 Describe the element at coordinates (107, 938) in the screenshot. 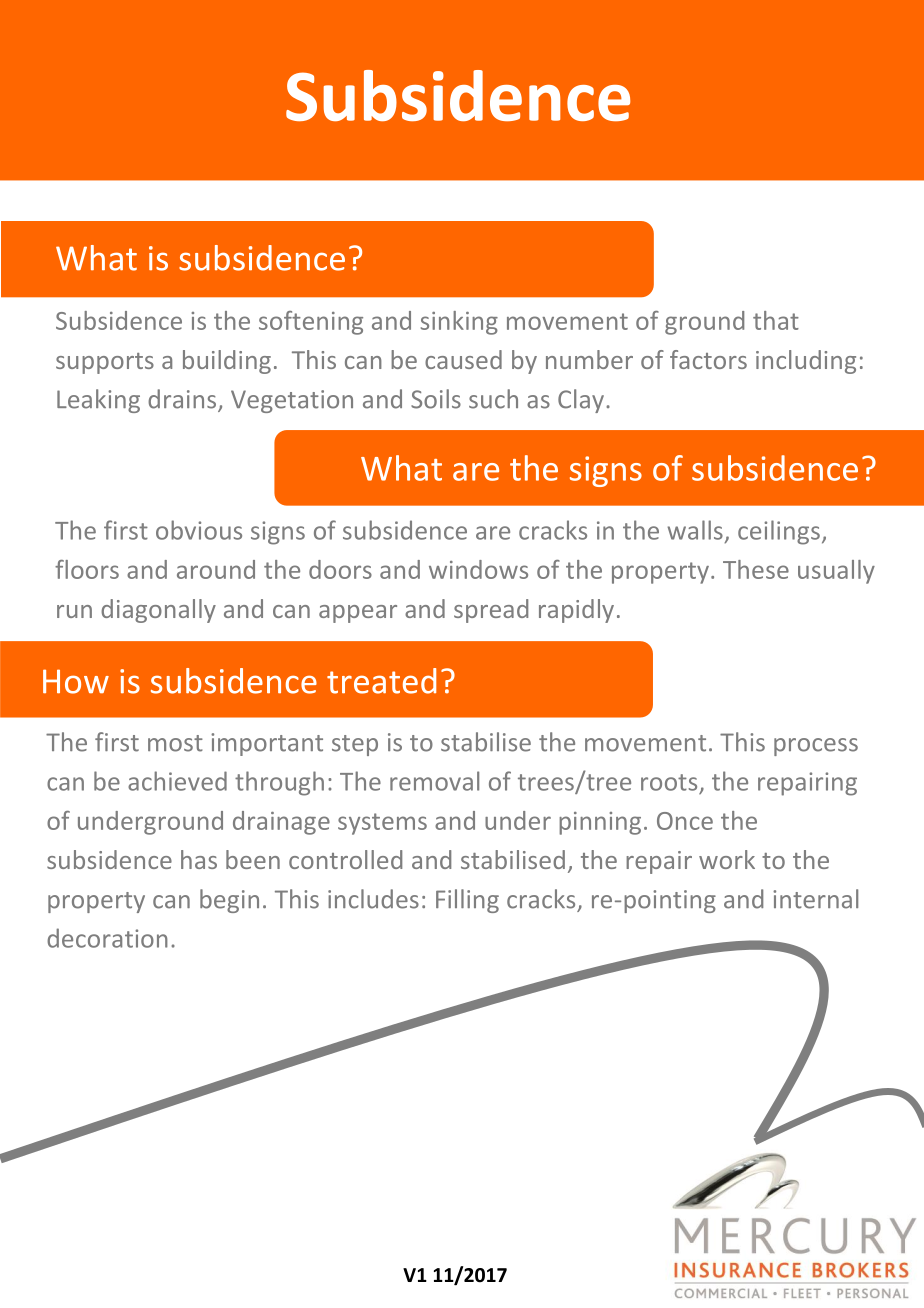

I see `decoration` at that location.
